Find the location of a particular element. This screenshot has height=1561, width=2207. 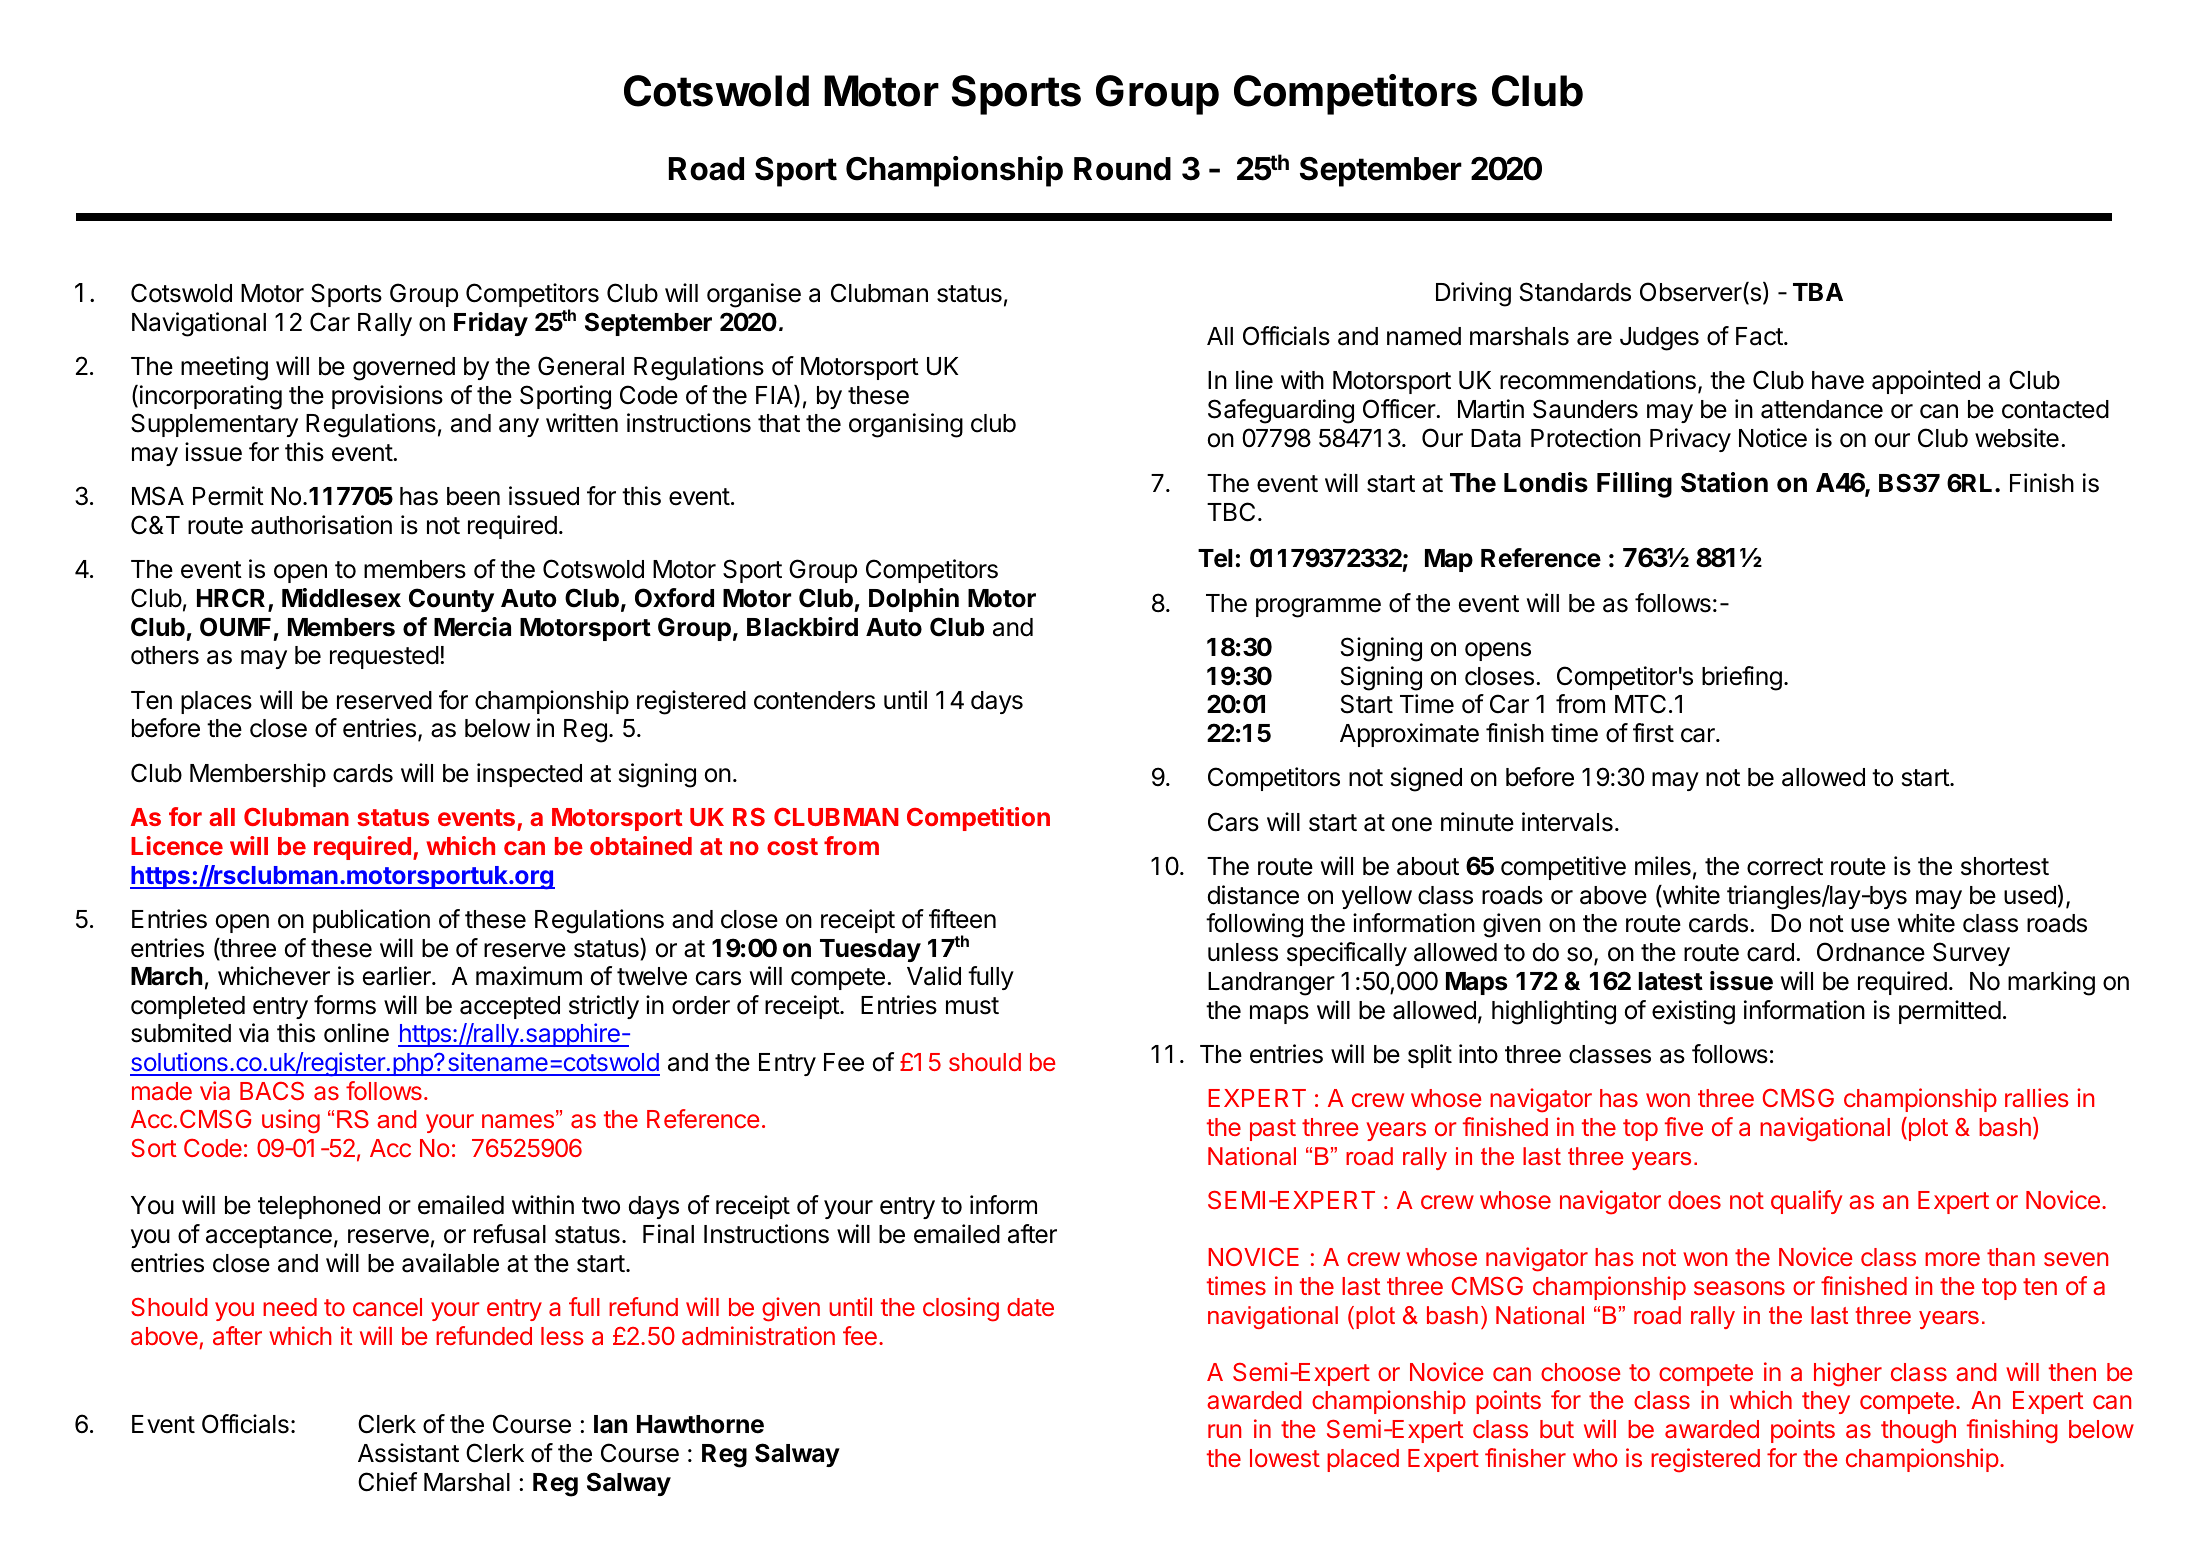

TBC is located at coordinates (1231, 512).
